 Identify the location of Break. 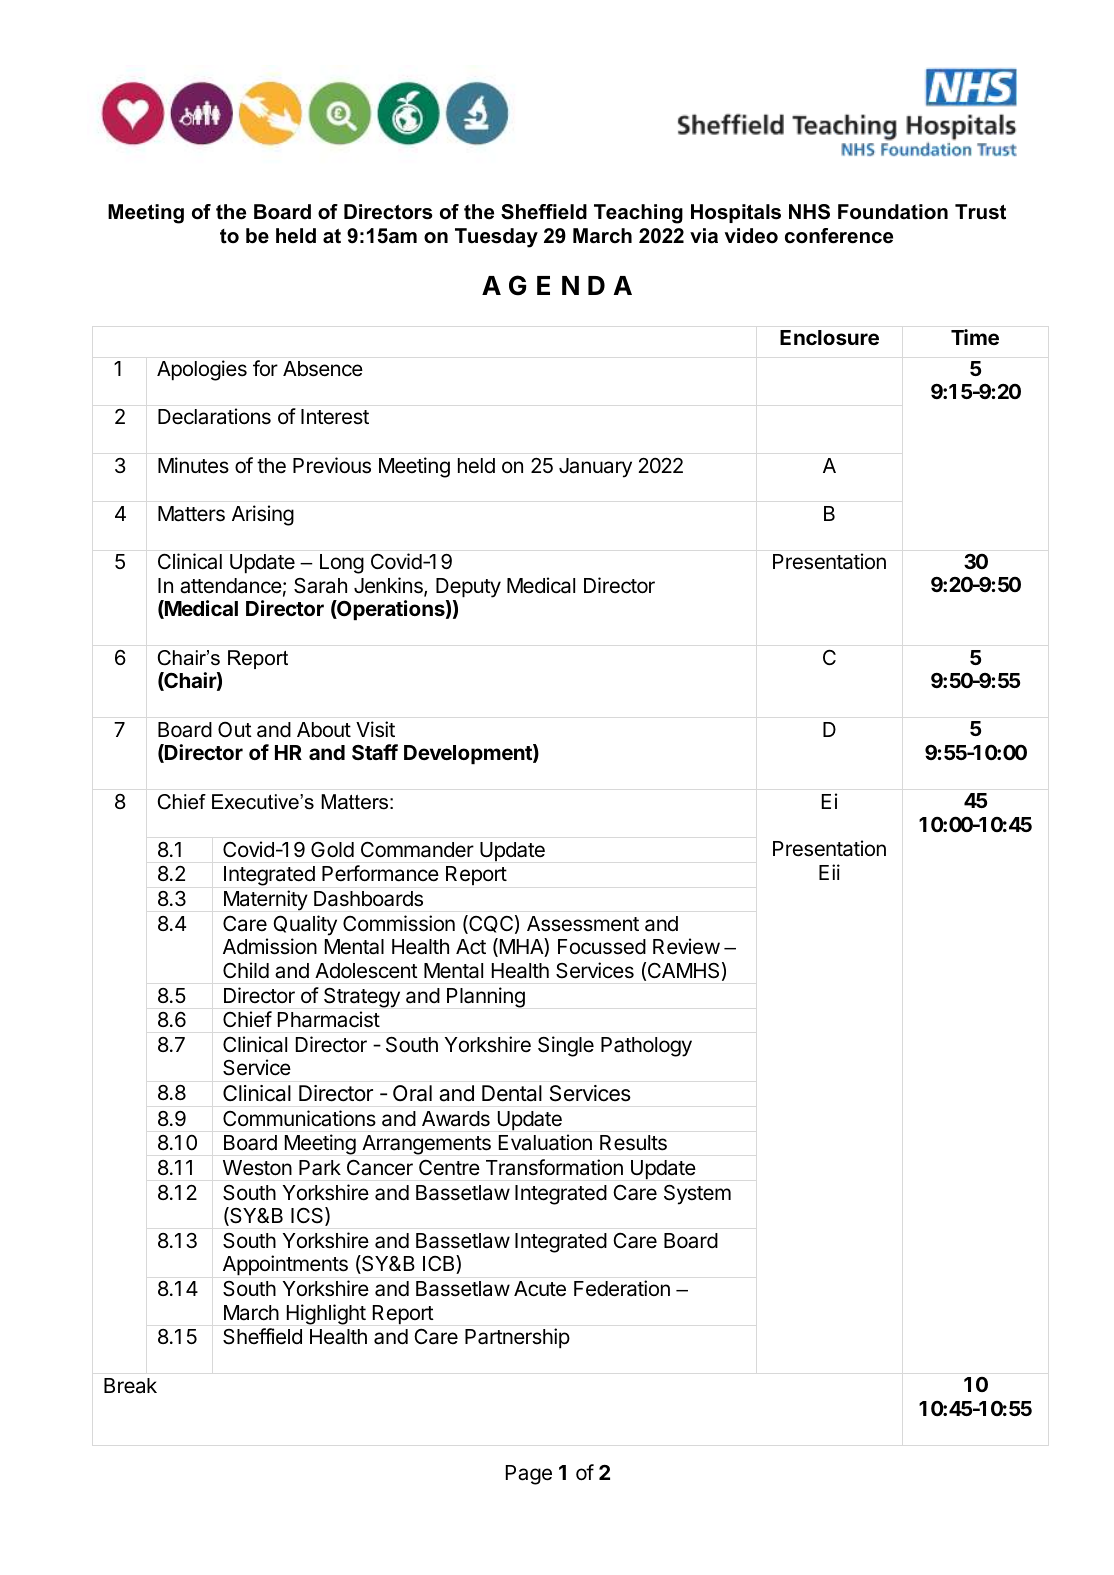
(130, 1386).
